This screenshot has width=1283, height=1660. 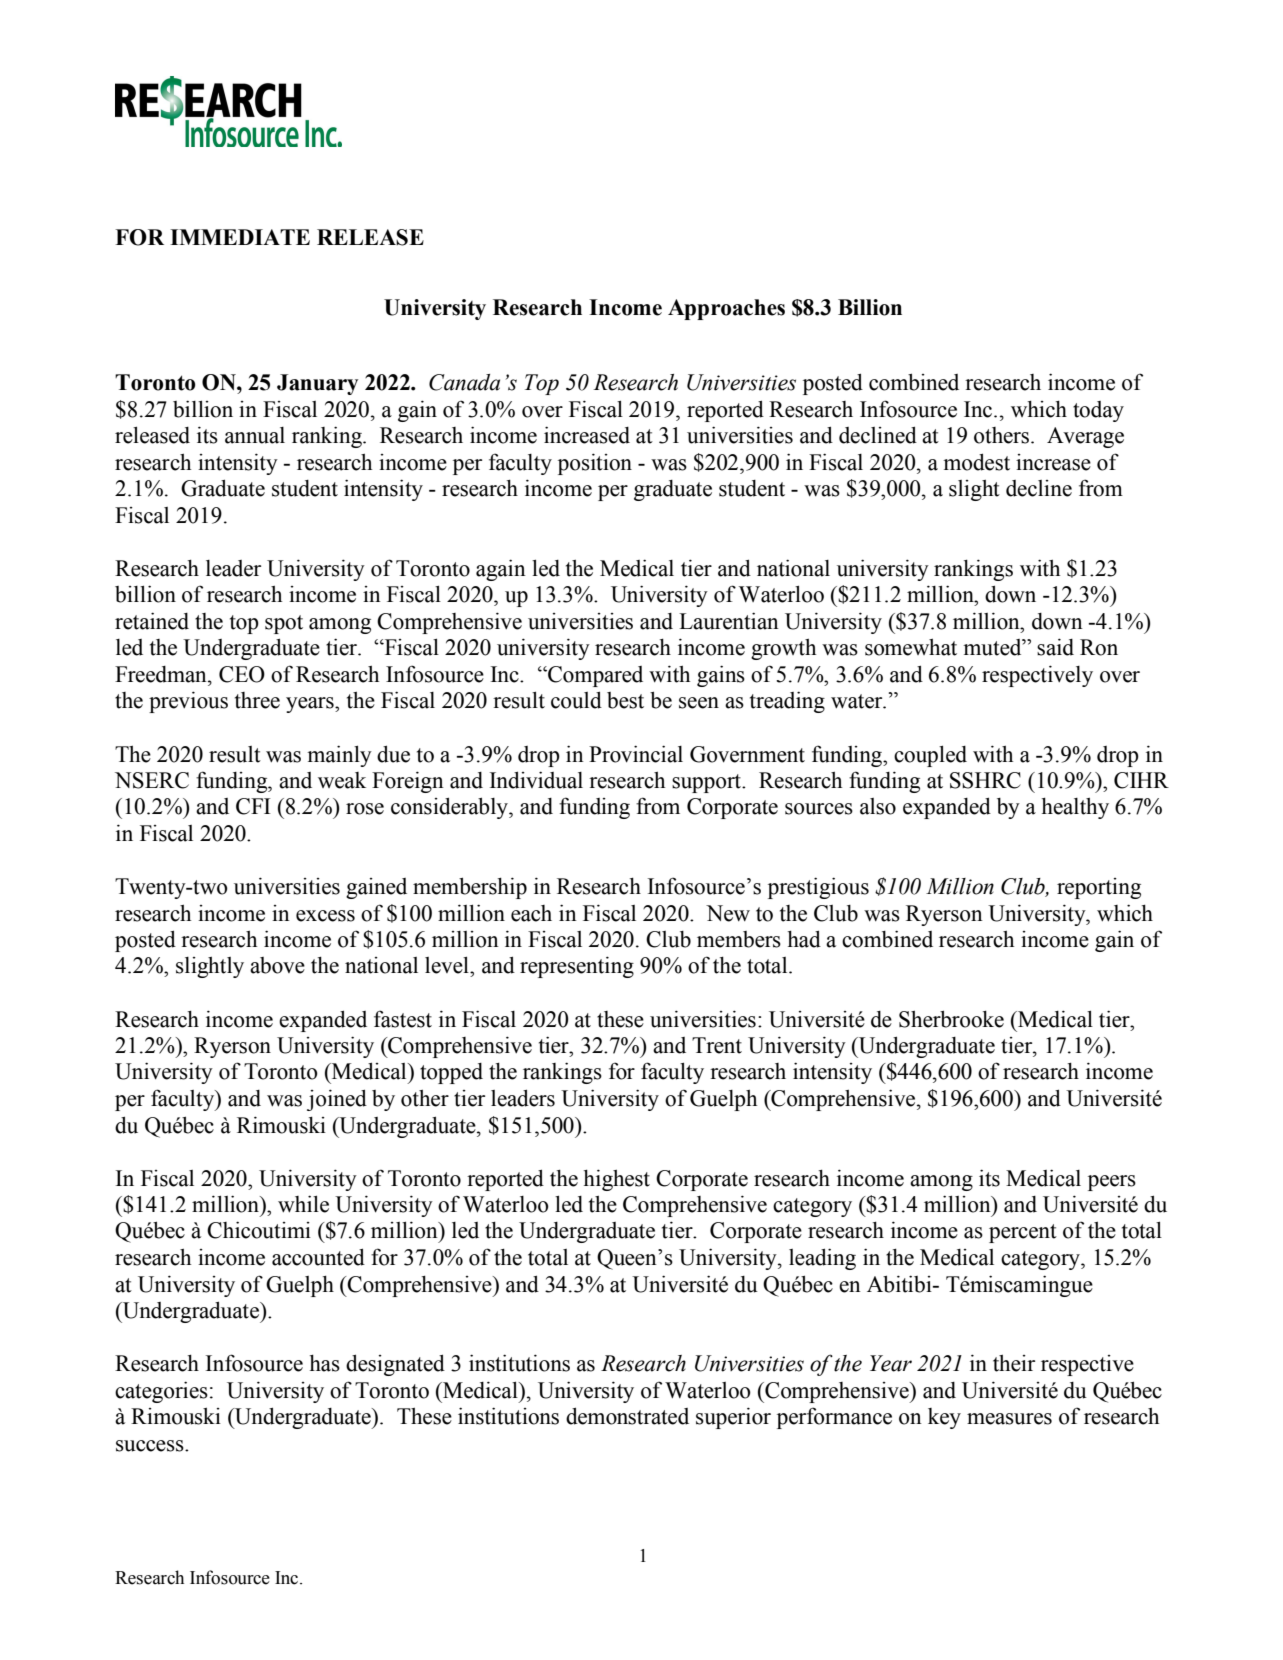 What do you see at coordinates (325, 1363) in the screenshot?
I see `has` at bounding box center [325, 1363].
